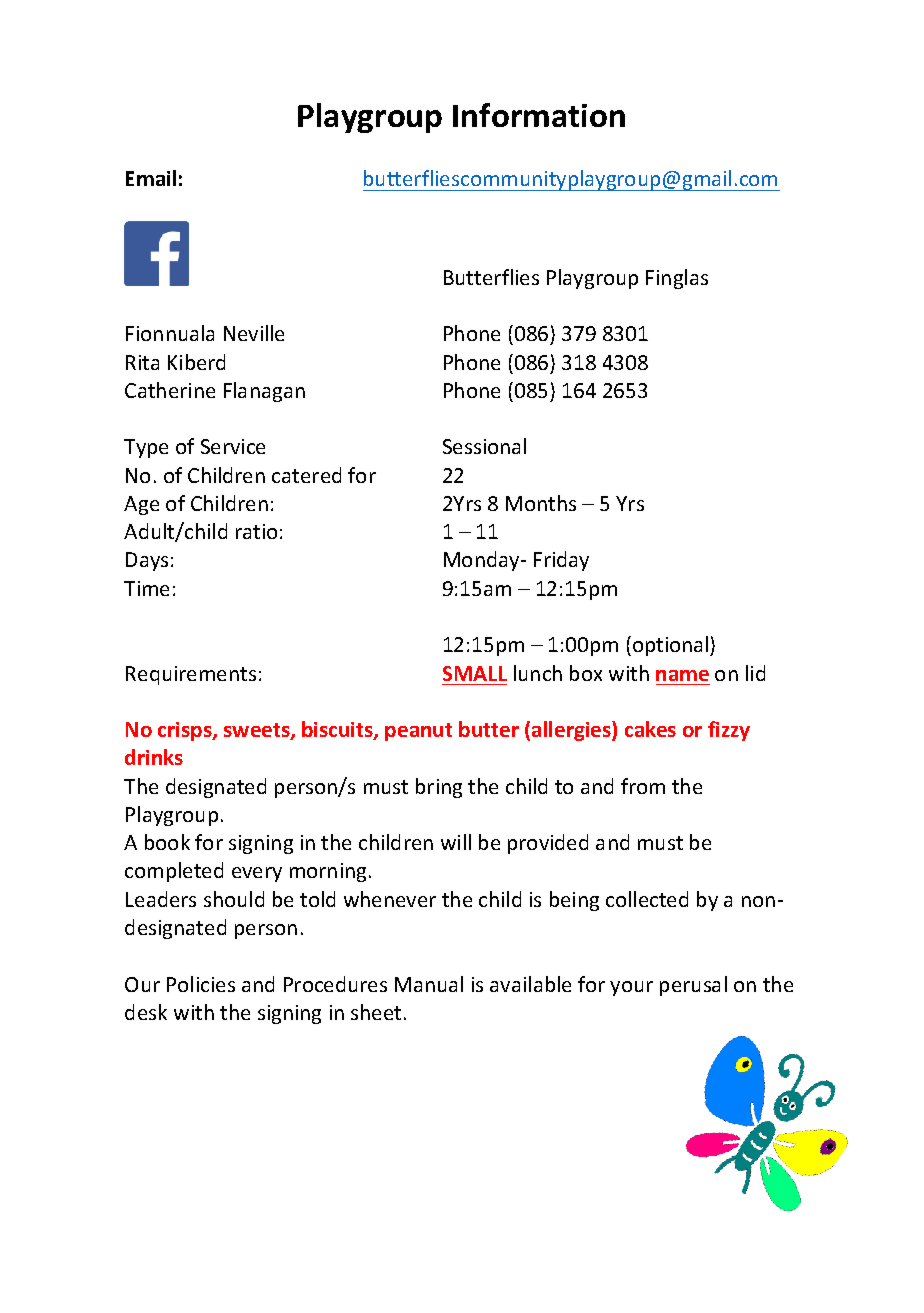 The height and width of the page is (1313, 924). What do you see at coordinates (672, 646) in the page?
I see `optional` at bounding box center [672, 646].
